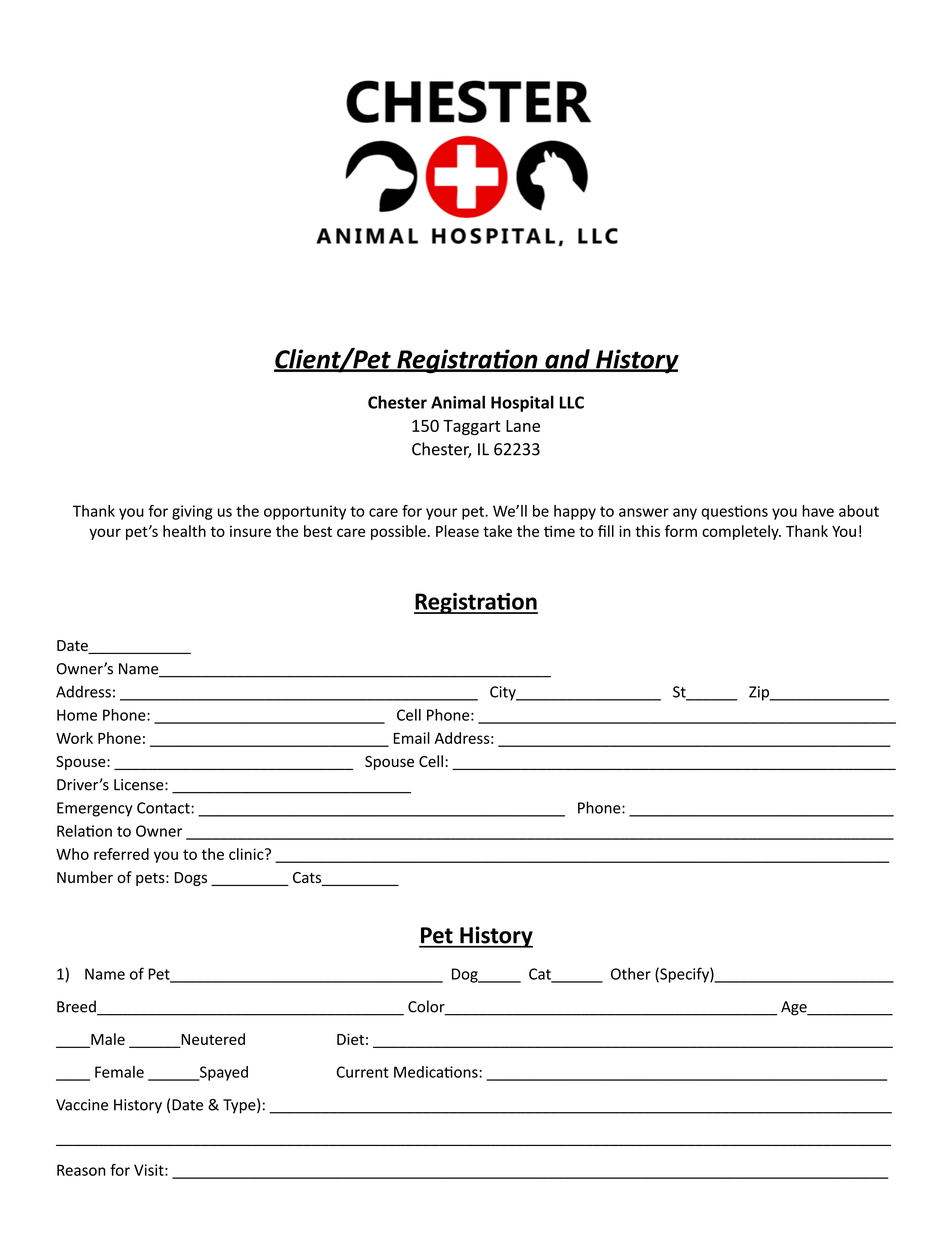 Image resolution: width=952 pixels, height=1233 pixels. What do you see at coordinates (82, 1105) in the page?
I see `Vaccine` at bounding box center [82, 1105].
